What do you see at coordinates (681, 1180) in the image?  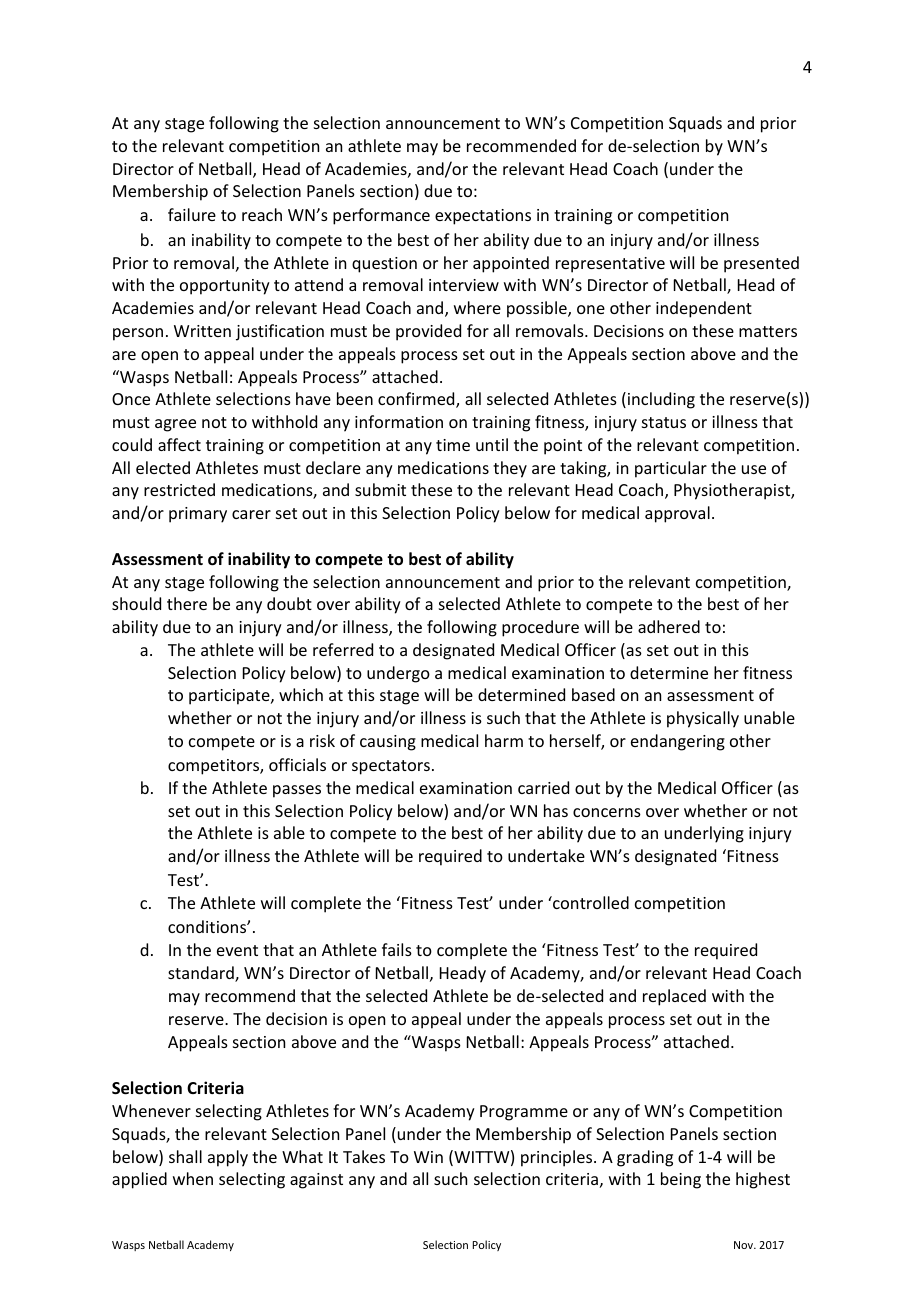 I see `being` at bounding box center [681, 1180].
